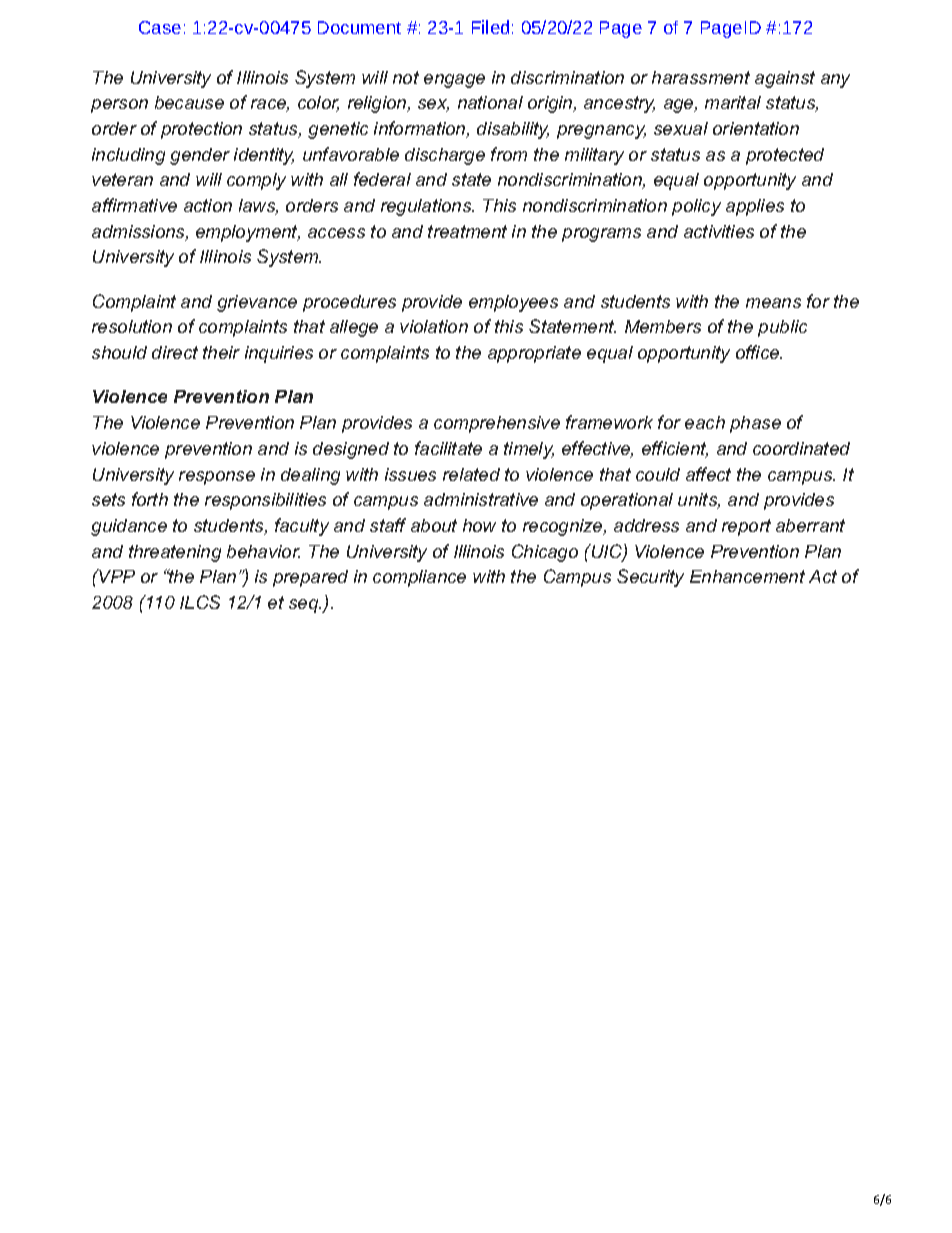  I want to click on against, so click(785, 79).
